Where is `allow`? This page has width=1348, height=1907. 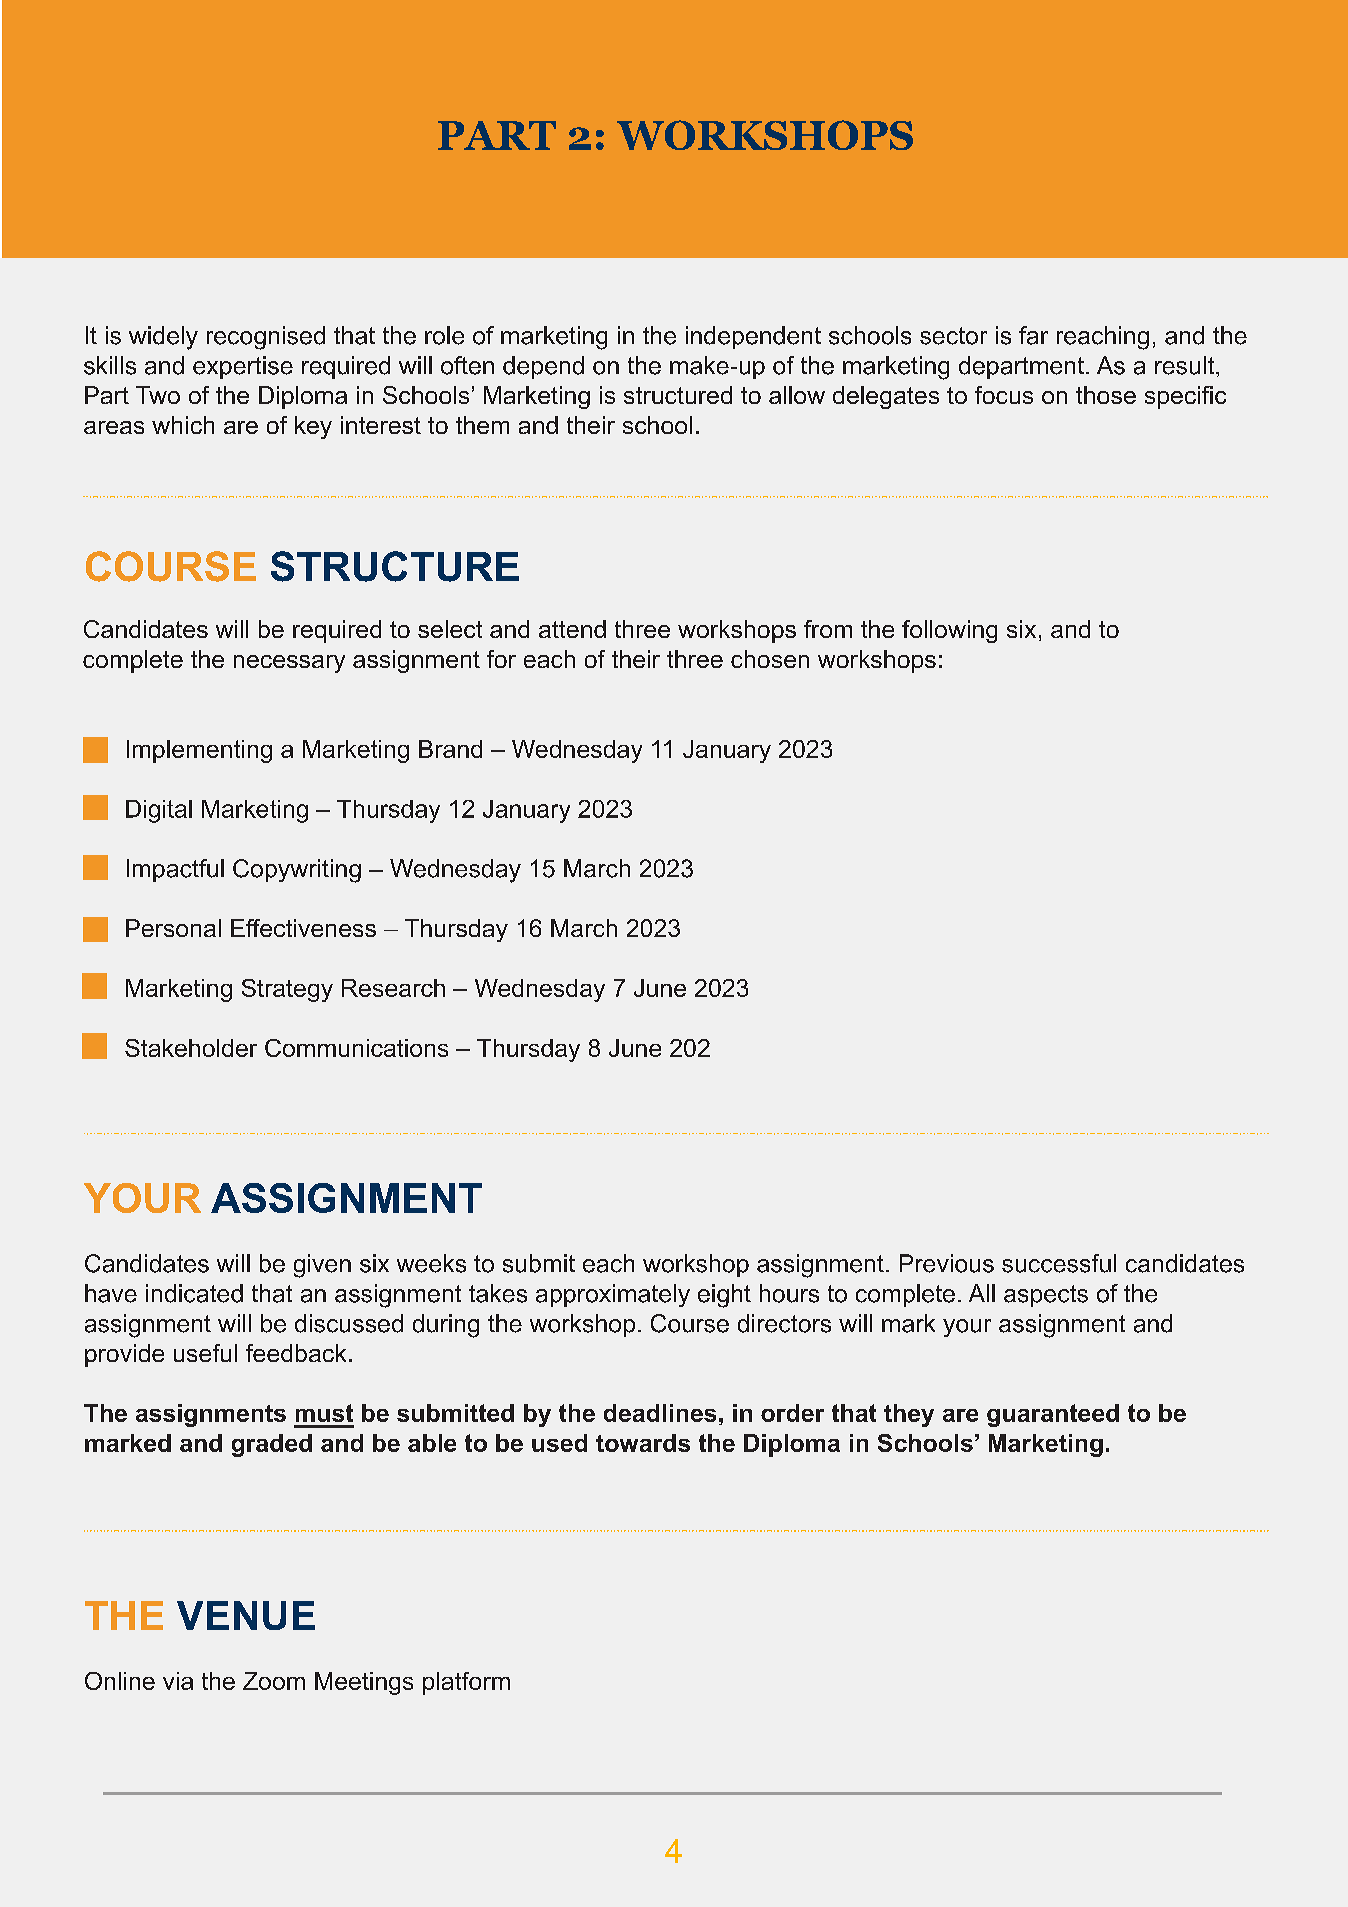
allow is located at coordinates (797, 395).
